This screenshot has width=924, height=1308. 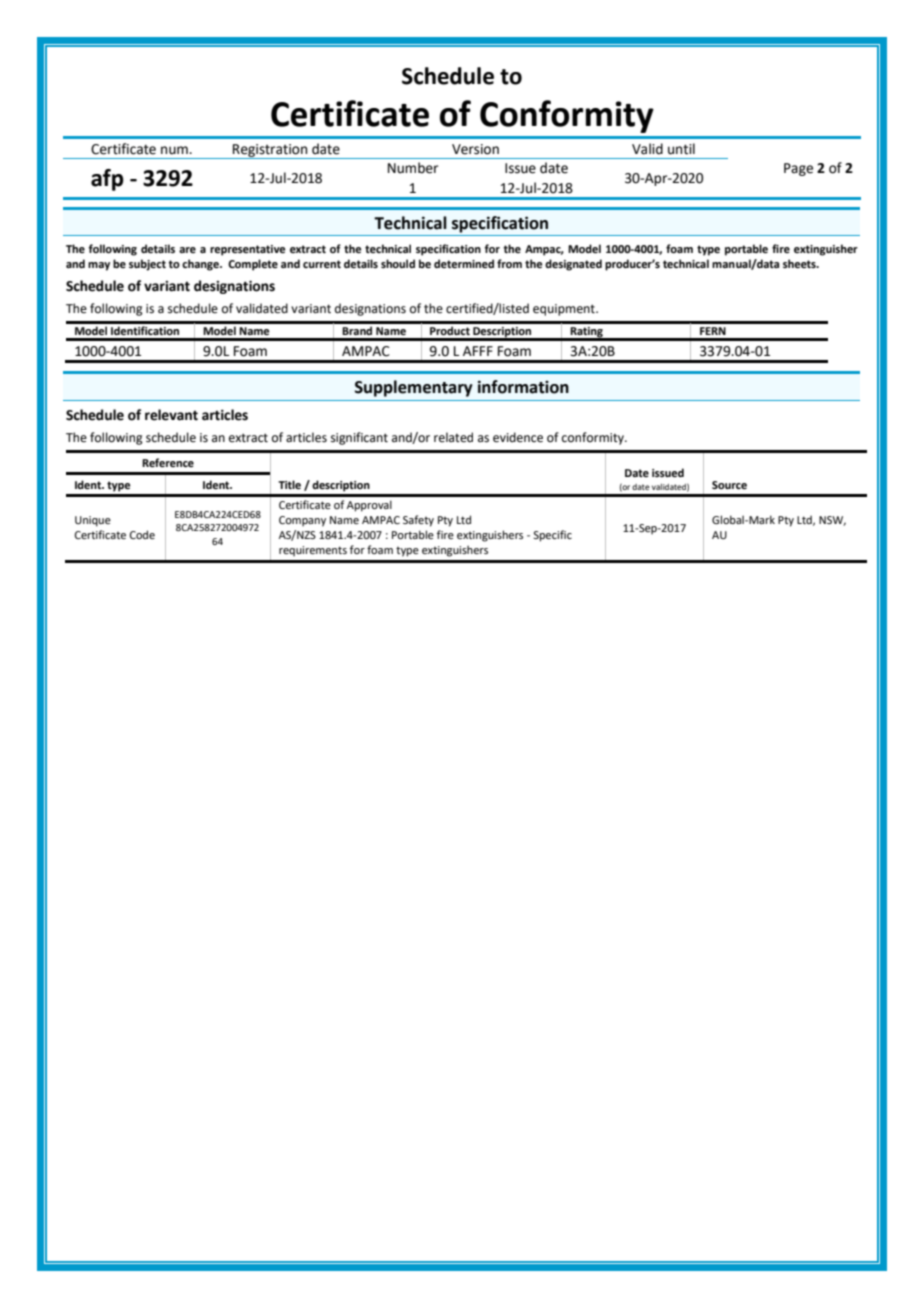 I want to click on designated, so click(x=573, y=265).
